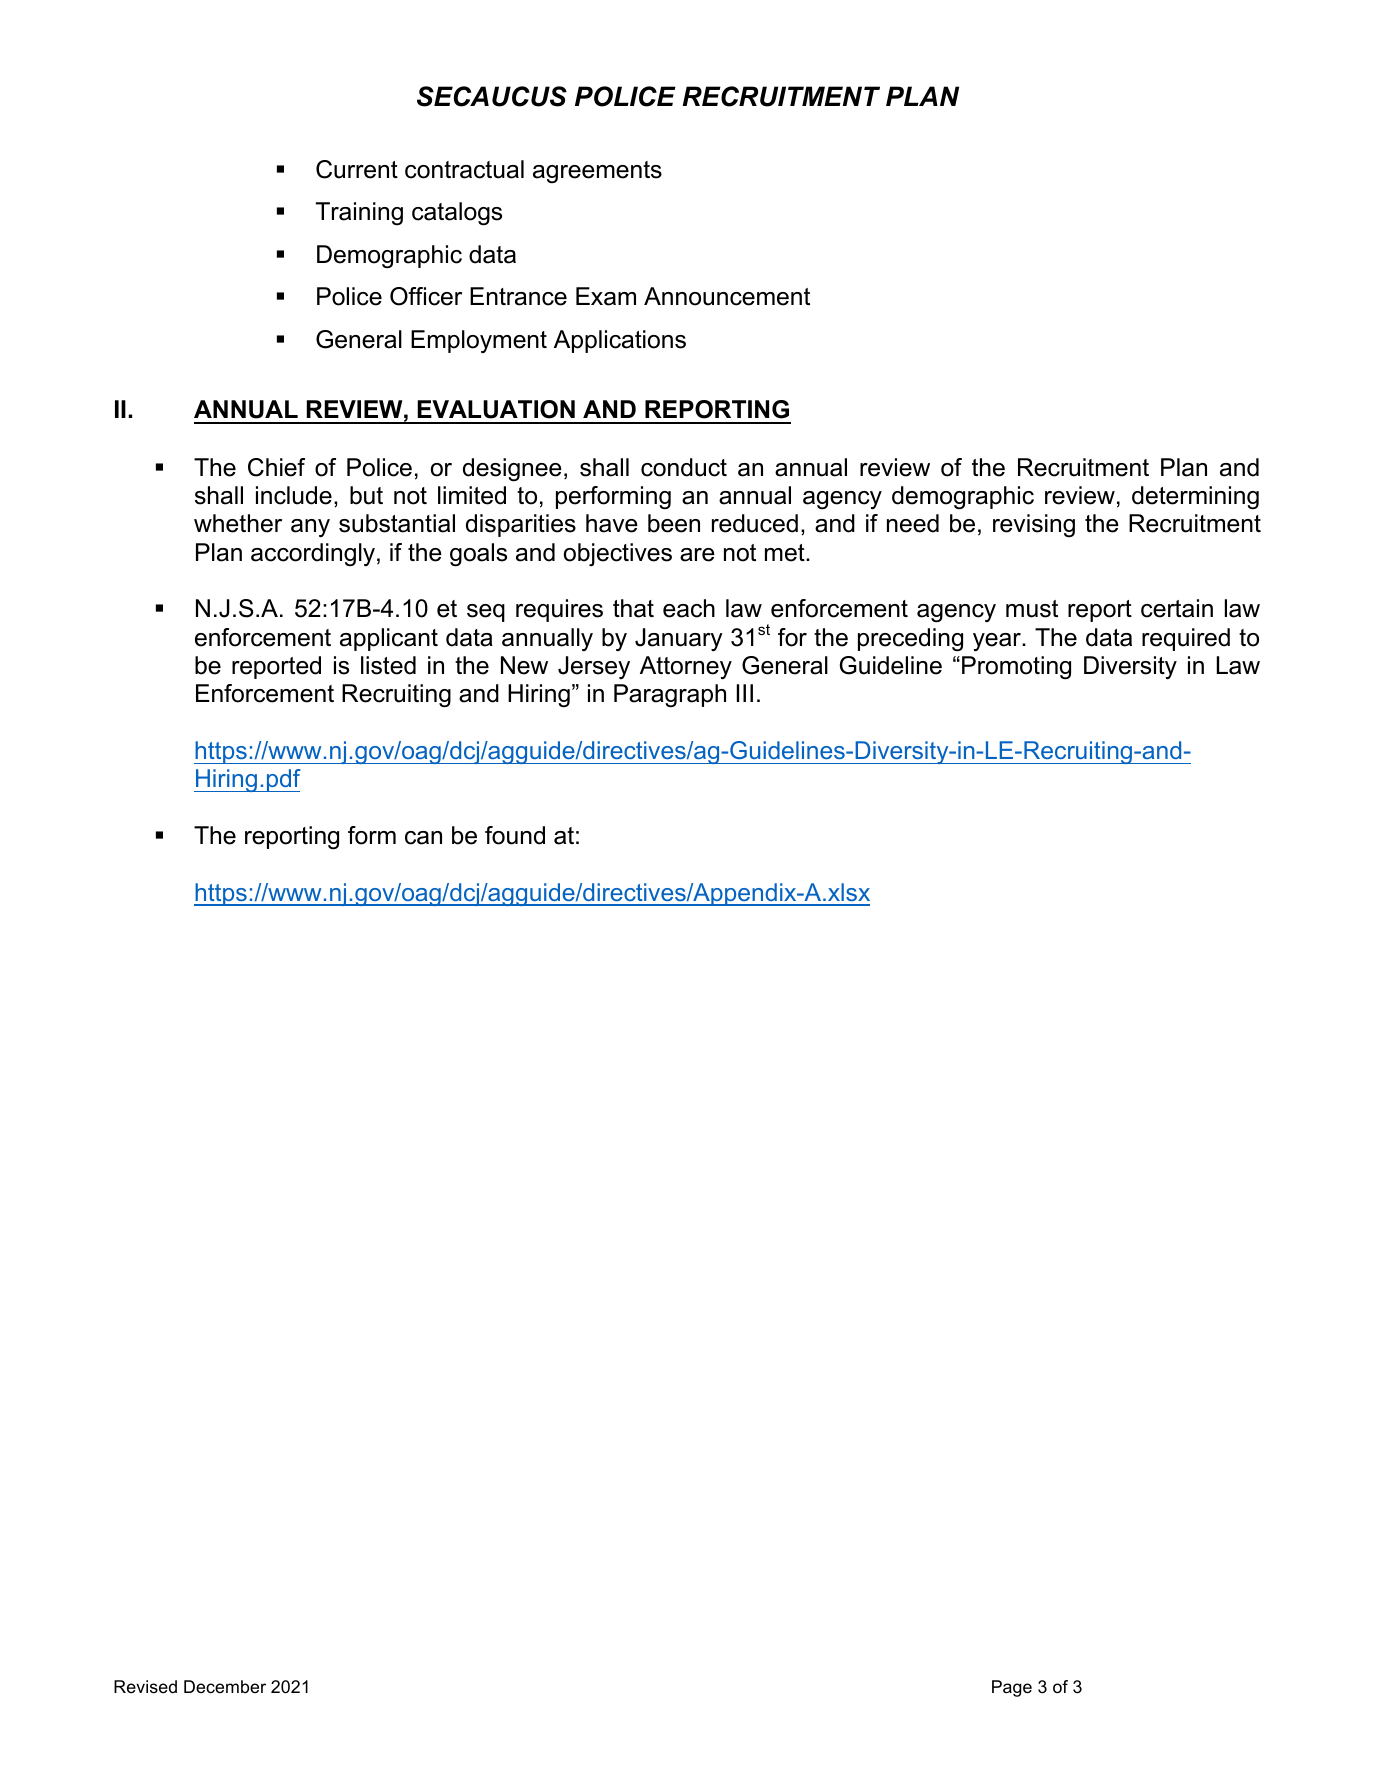  What do you see at coordinates (597, 172) in the image?
I see `agreements` at bounding box center [597, 172].
